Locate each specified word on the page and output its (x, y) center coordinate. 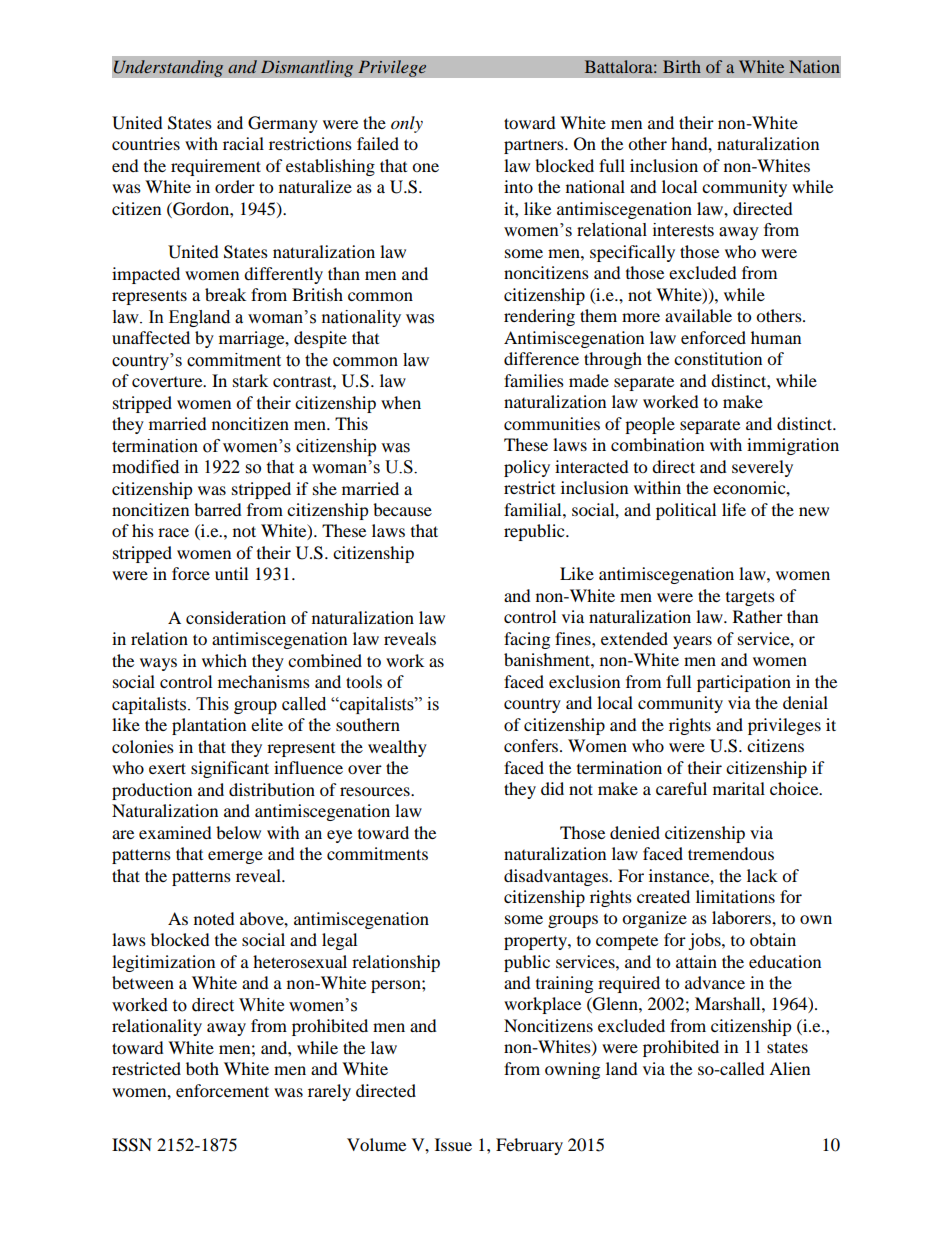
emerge (235, 857)
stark (250, 380)
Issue (453, 1144)
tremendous (731, 853)
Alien (789, 1068)
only (407, 124)
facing (527, 640)
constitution (718, 358)
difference (541, 358)
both (202, 1068)
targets (750, 599)
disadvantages (557, 877)
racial (243, 143)
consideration (236, 617)
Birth (682, 66)
